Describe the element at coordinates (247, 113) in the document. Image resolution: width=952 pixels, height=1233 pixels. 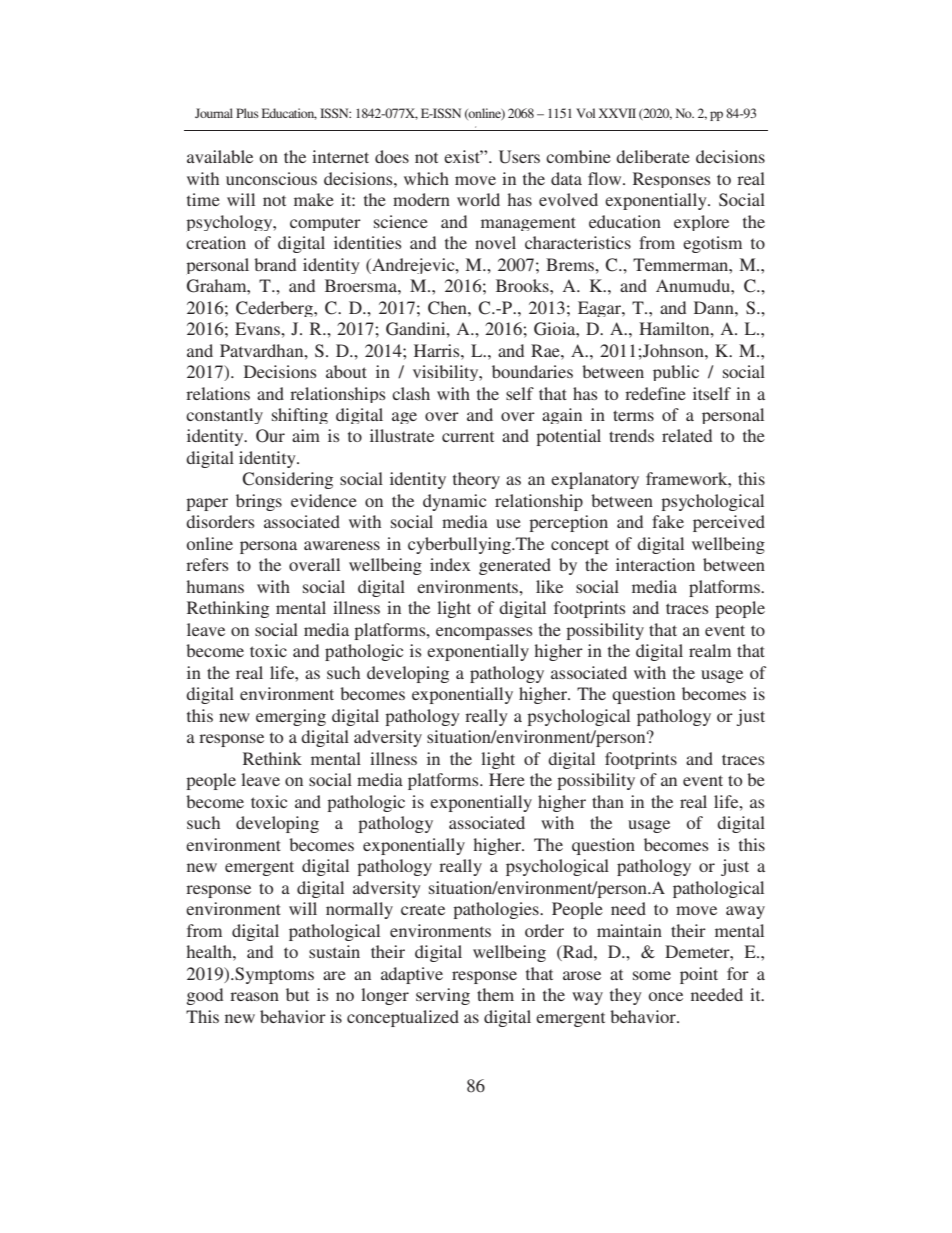
I see `Plus` at that location.
